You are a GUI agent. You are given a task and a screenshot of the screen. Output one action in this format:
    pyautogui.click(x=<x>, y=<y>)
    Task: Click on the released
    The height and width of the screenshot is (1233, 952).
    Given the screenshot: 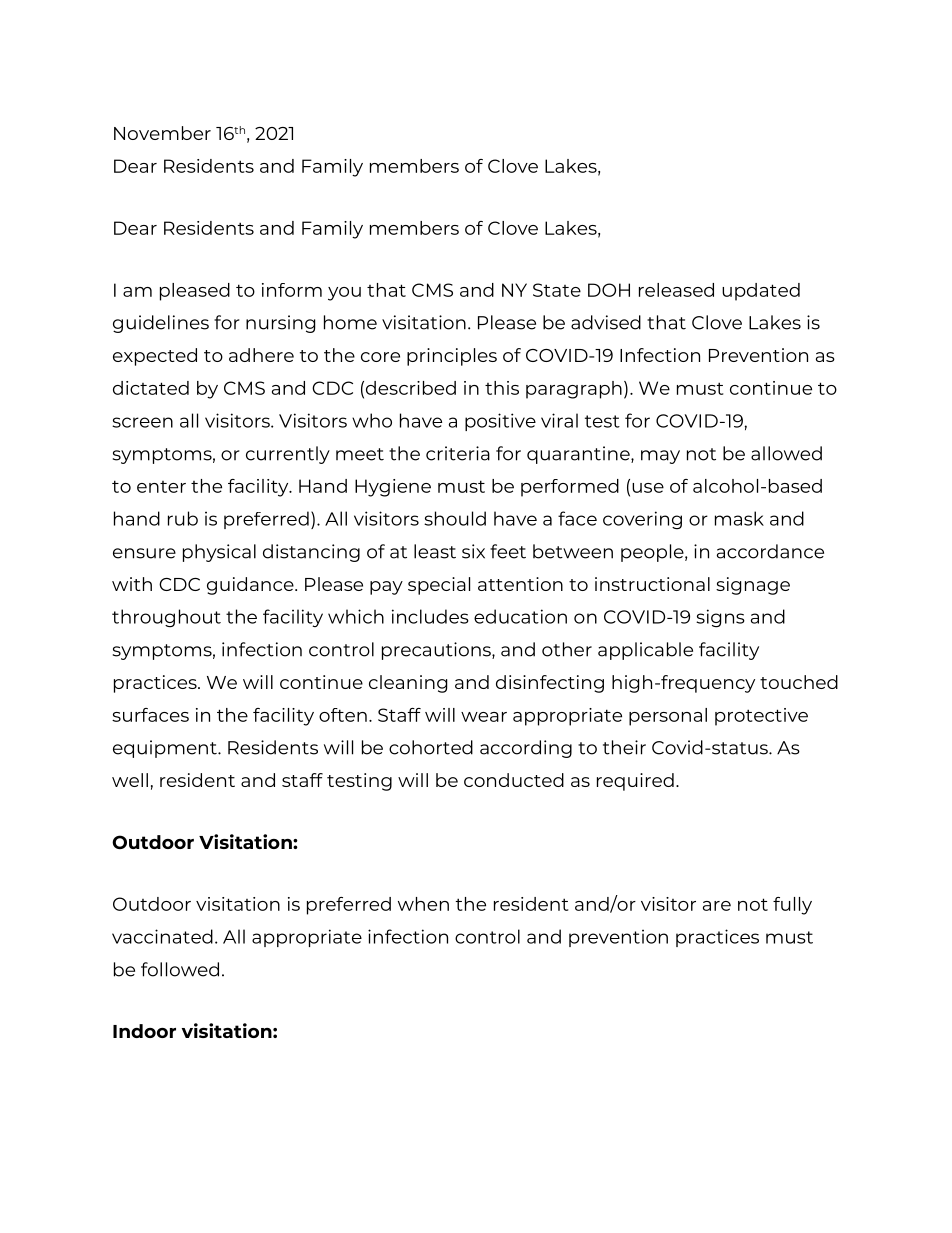 What is the action you would take?
    pyautogui.click(x=676, y=290)
